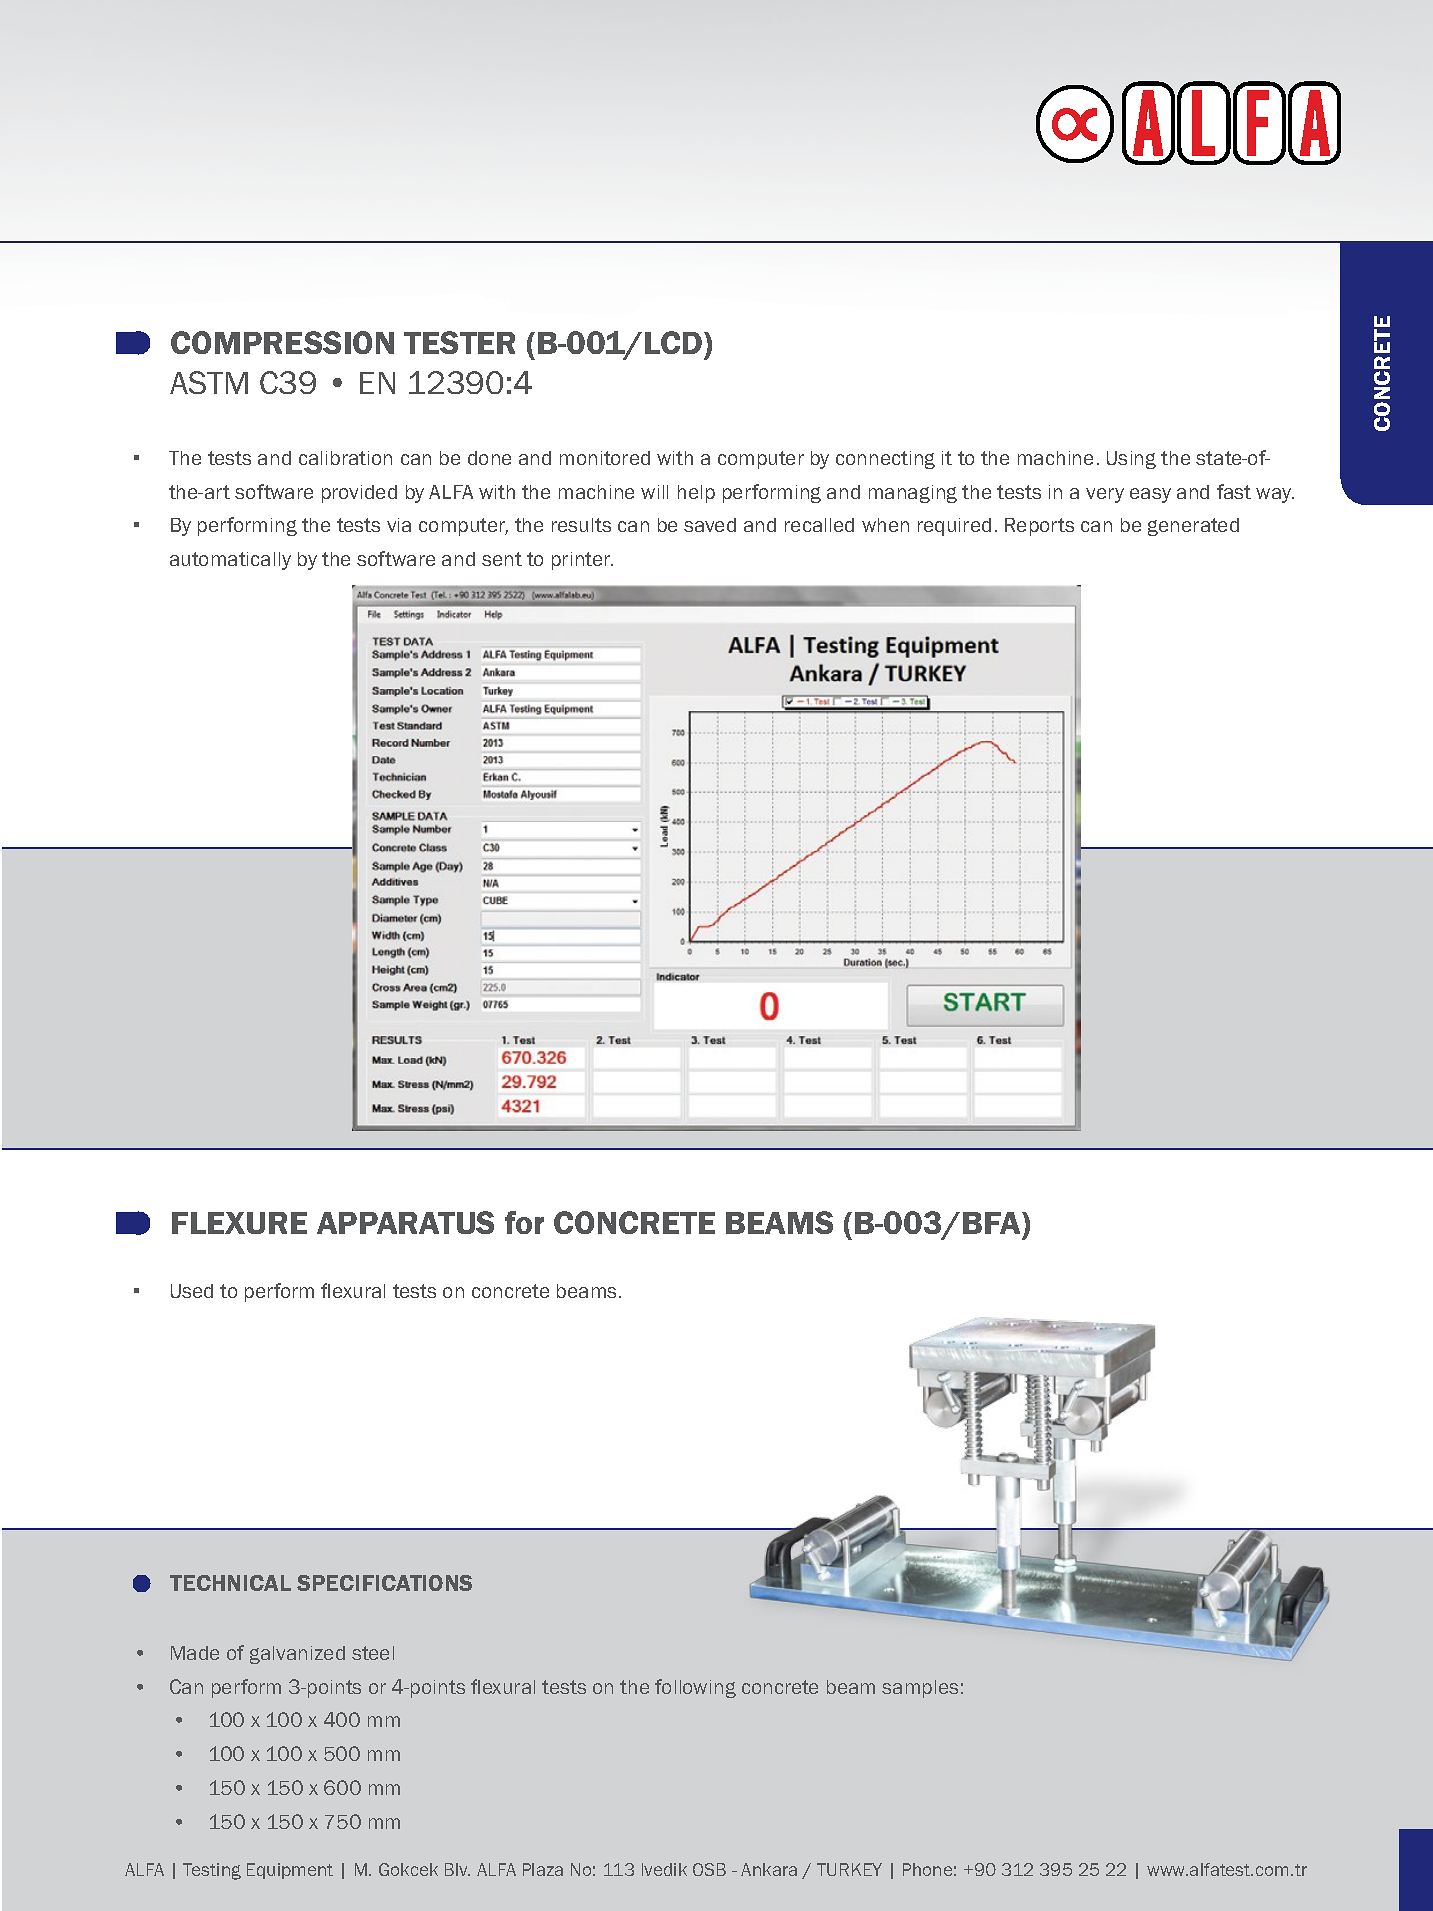 The width and height of the document is (1433, 1911). Describe the element at coordinates (582, 561) in the document. I see `printer` at that location.
